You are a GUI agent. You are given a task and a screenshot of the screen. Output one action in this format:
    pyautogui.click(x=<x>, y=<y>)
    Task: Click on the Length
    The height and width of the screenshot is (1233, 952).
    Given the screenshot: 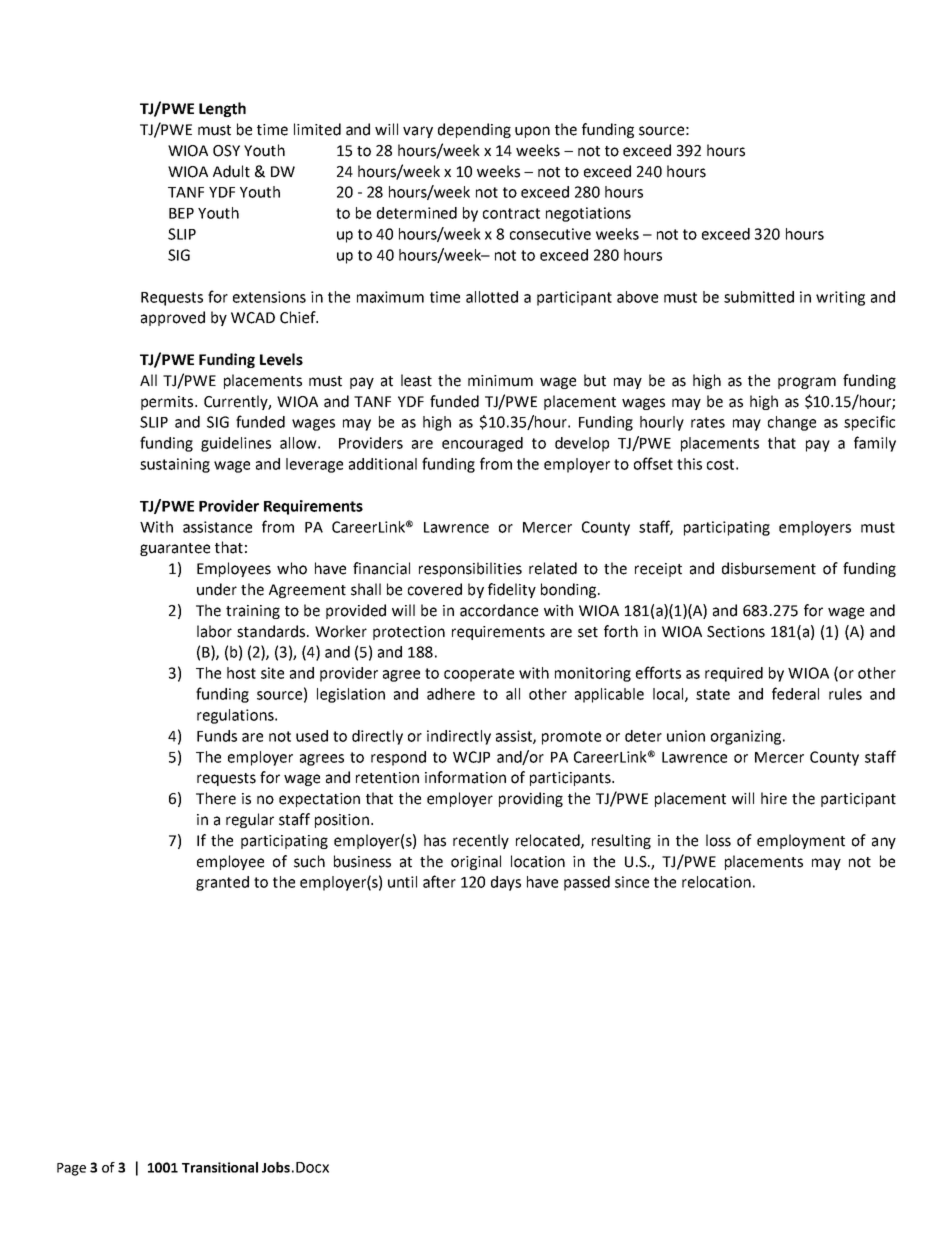 What is the action you would take?
    pyautogui.click(x=222, y=109)
